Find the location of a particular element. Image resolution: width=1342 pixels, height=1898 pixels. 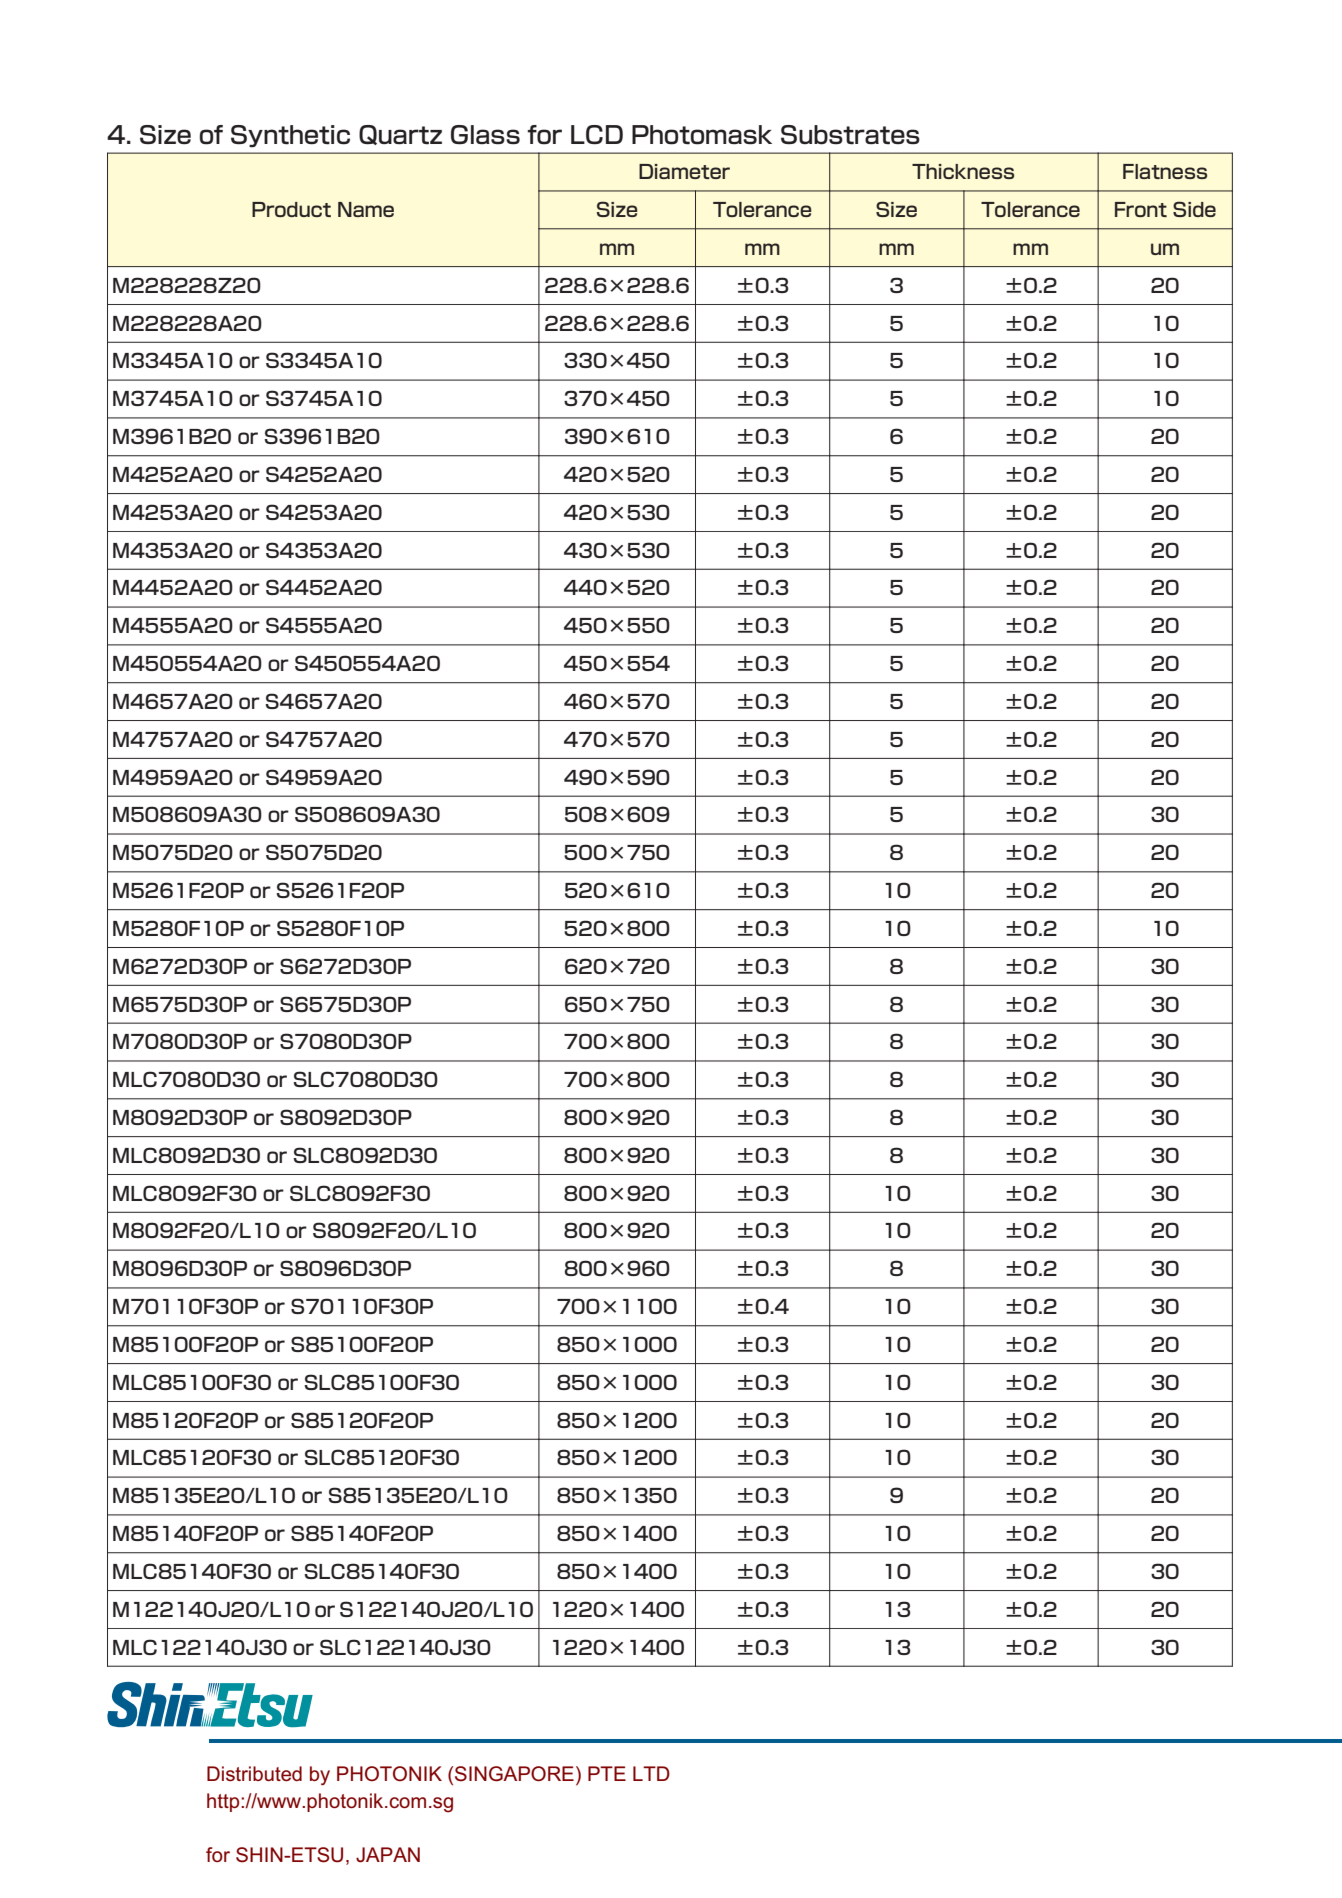

Side is located at coordinates (1194, 209).
